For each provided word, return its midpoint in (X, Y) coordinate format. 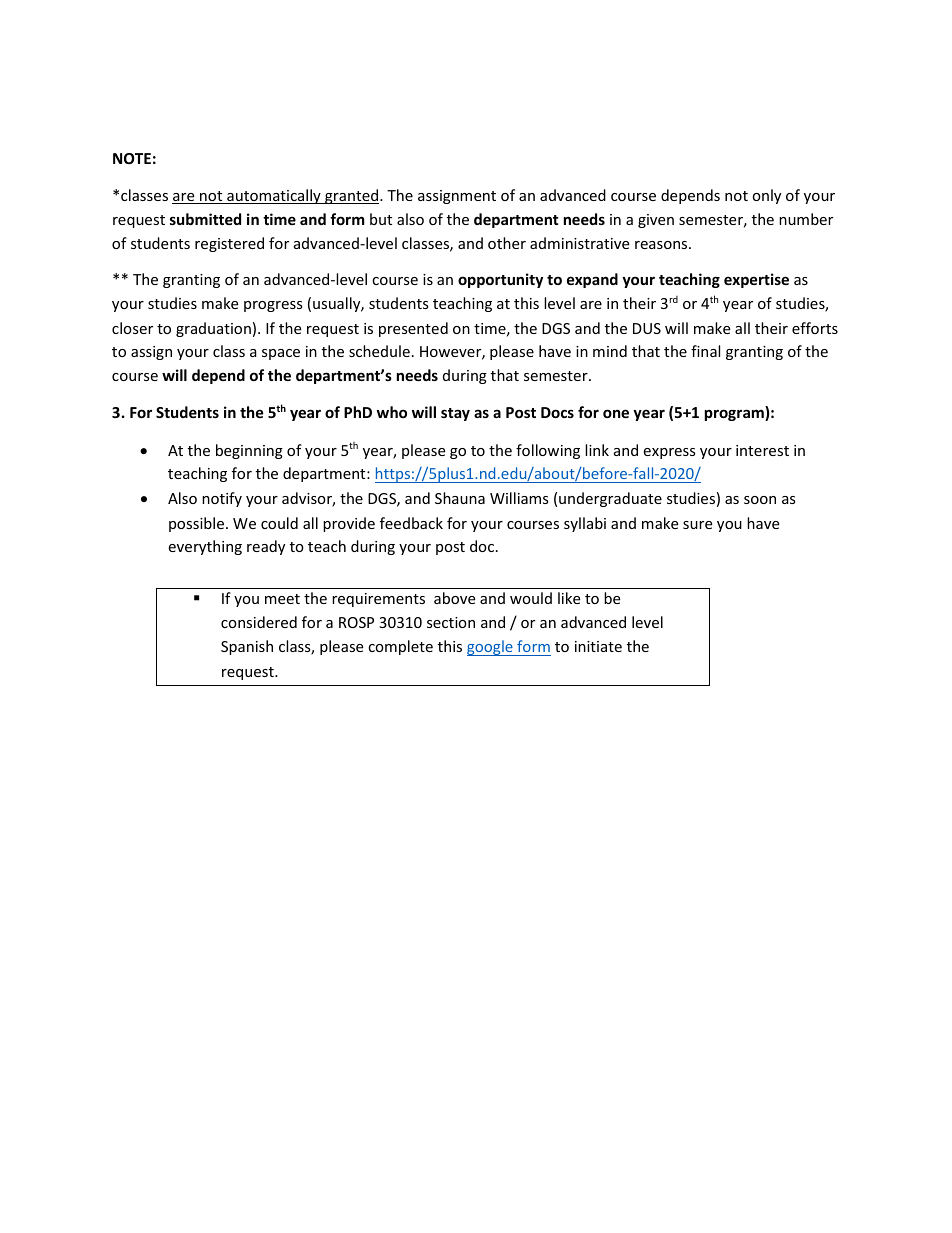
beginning (249, 451)
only (766, 196)
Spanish (247, 647)
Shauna (460, 498)
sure (697, 525)
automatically (274, 196)
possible (198, 524)
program (735, 415)
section (451, 622)
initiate (598, 646)
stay (455, 414)
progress (273, 306)
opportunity (500, 280)
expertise (756, 280)
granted (352, 196)
